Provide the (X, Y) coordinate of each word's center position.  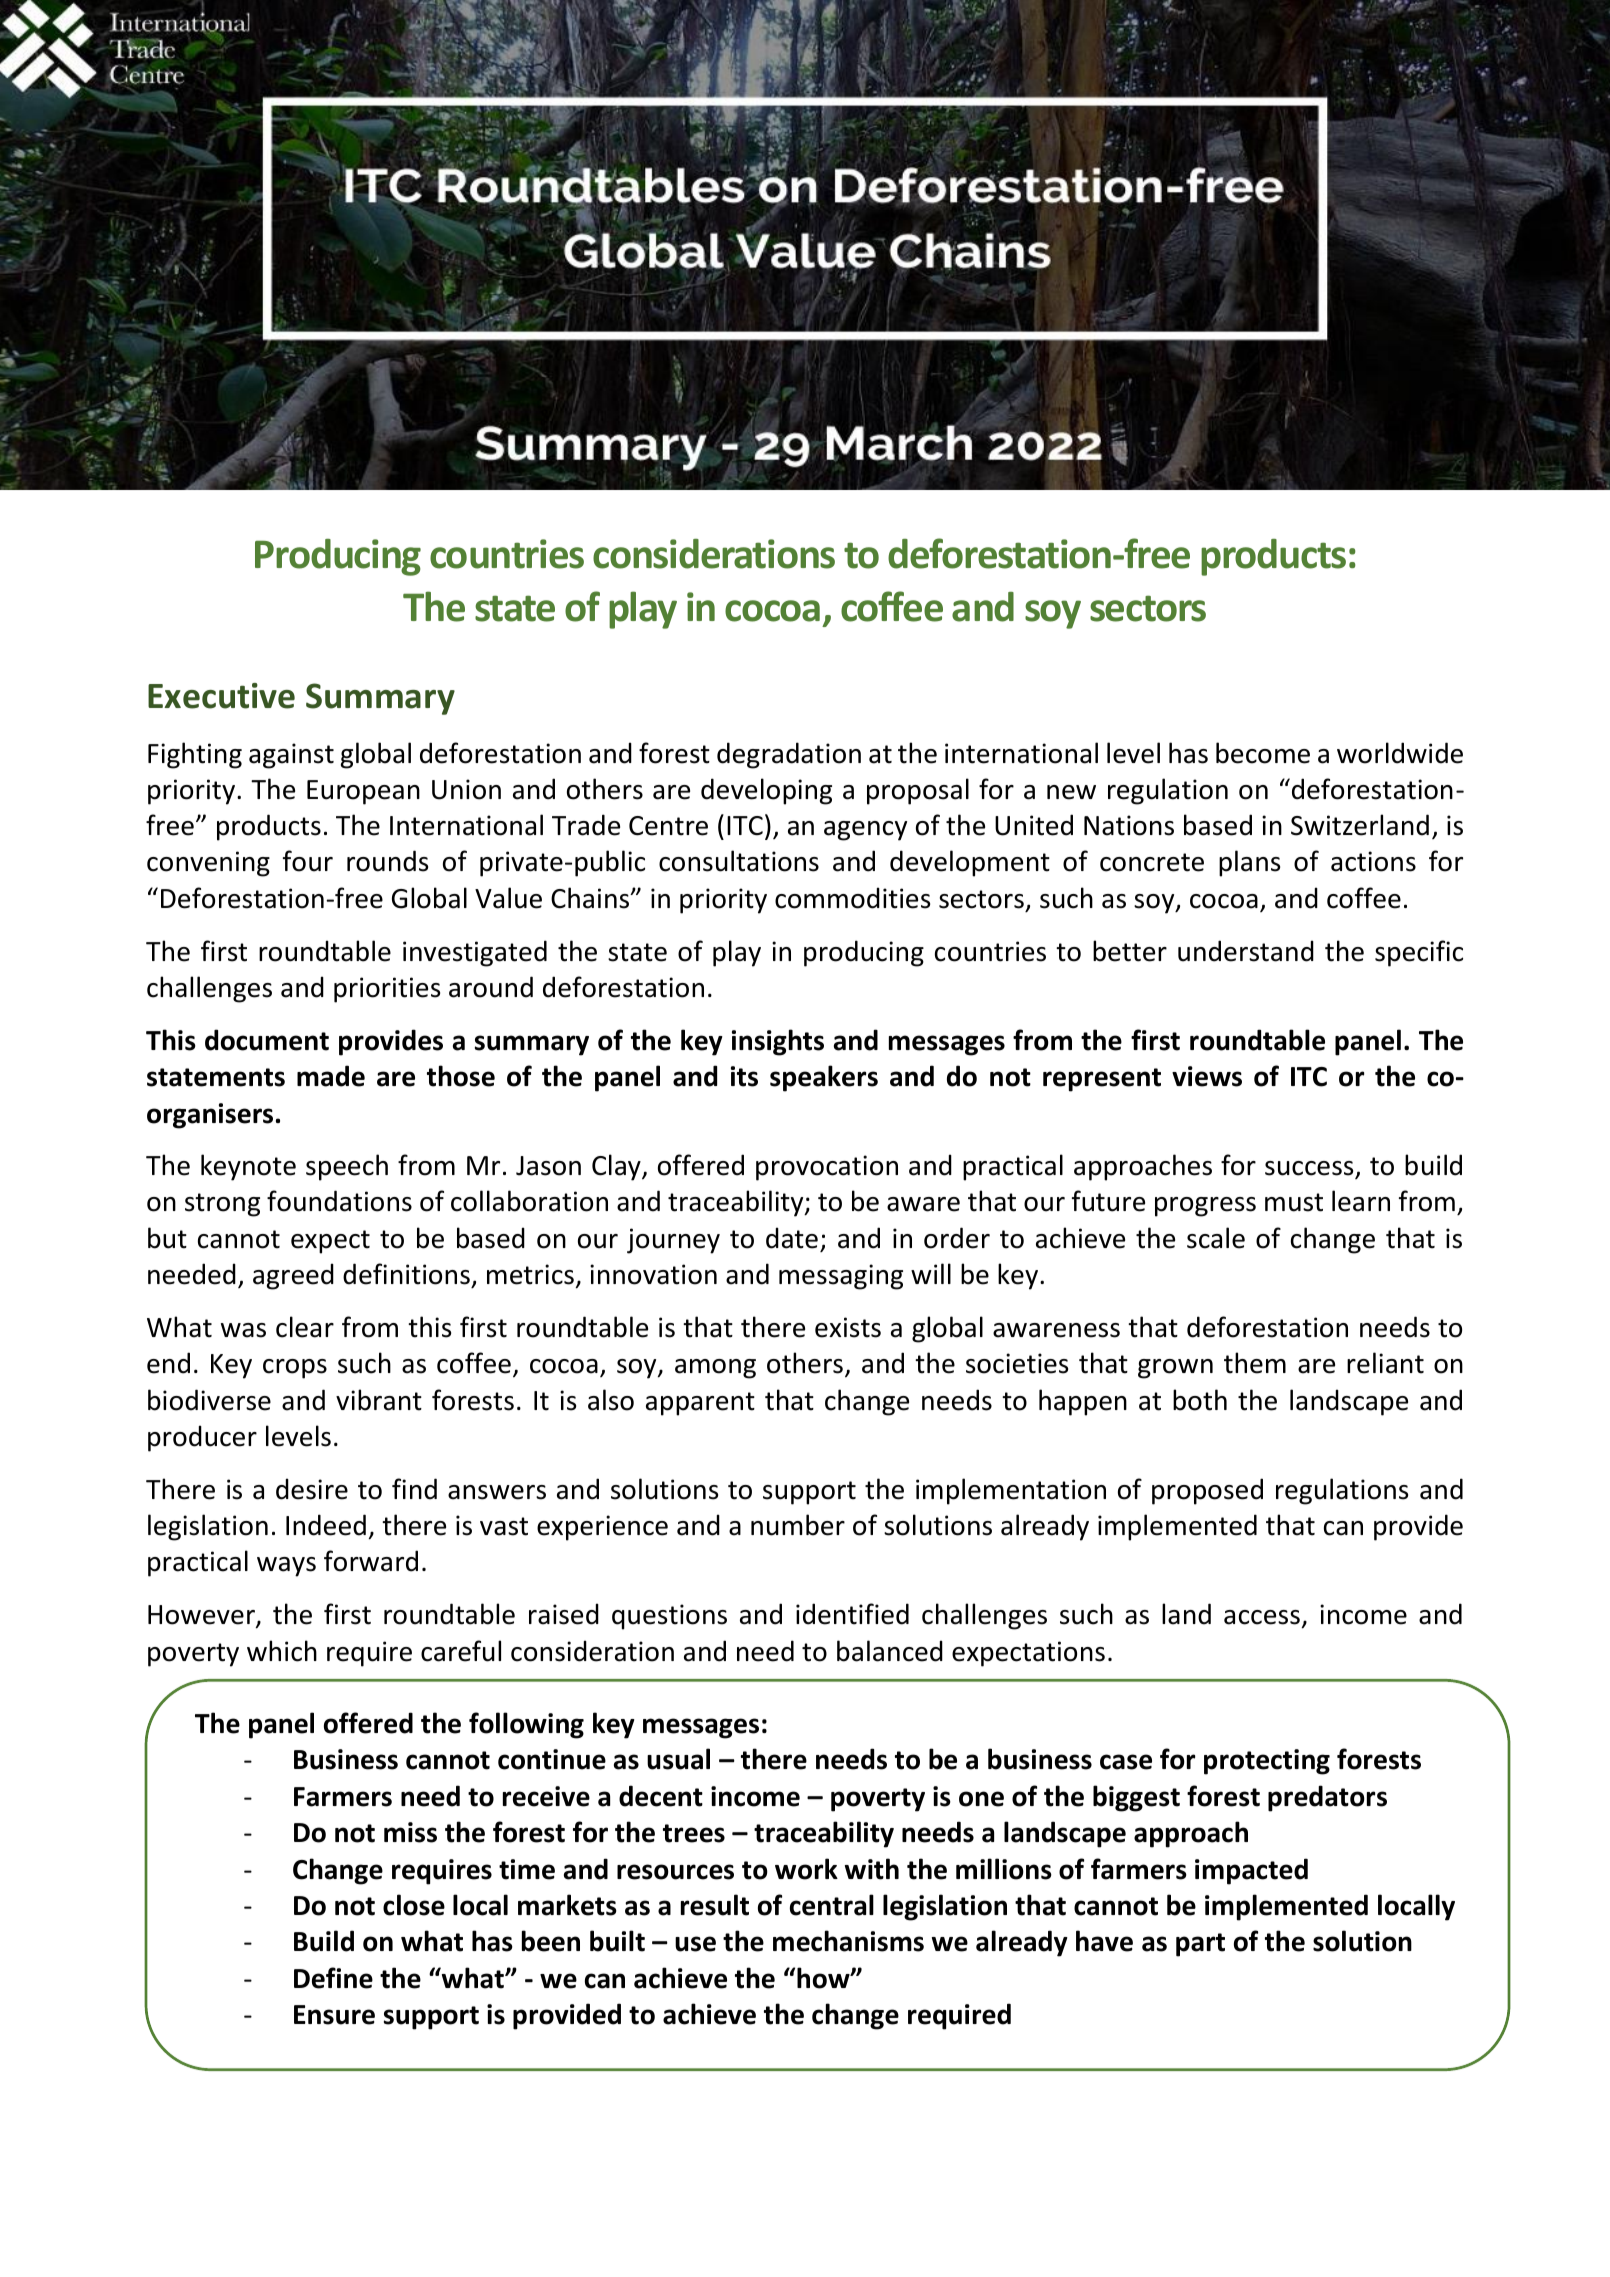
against (291, 756)
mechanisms (848, 1941)
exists (848, 1327)
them (1255, 1363)
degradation (789, 755)
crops (295, 1369)
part (1200, 1945)
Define (333, 1978)
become (1263, 753)
